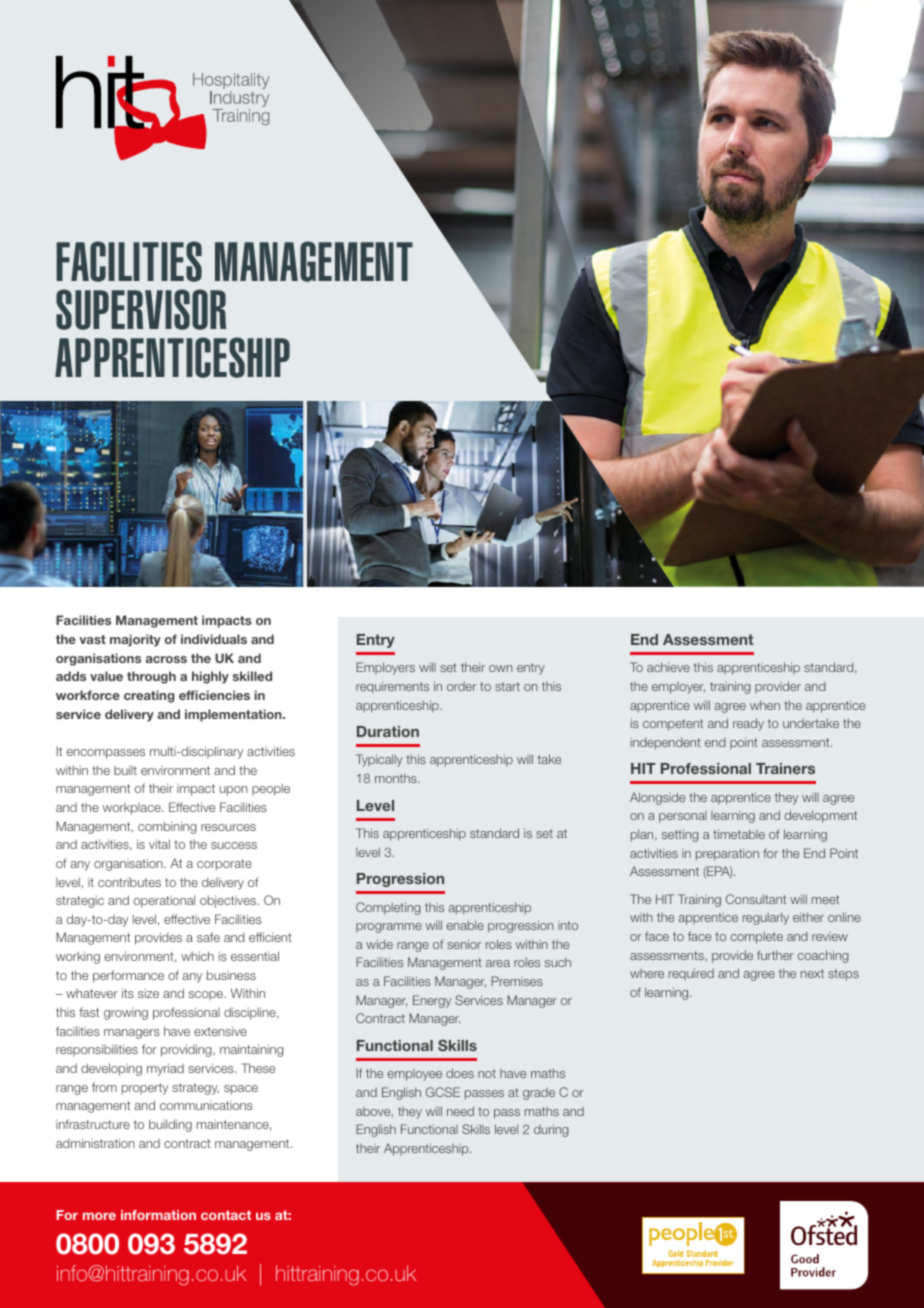 This screenshot has height=1308, width=924. What do you see at coordinates (668, 667) in the screenshot?
I see `achieve` at bounding box center [668, 667].
